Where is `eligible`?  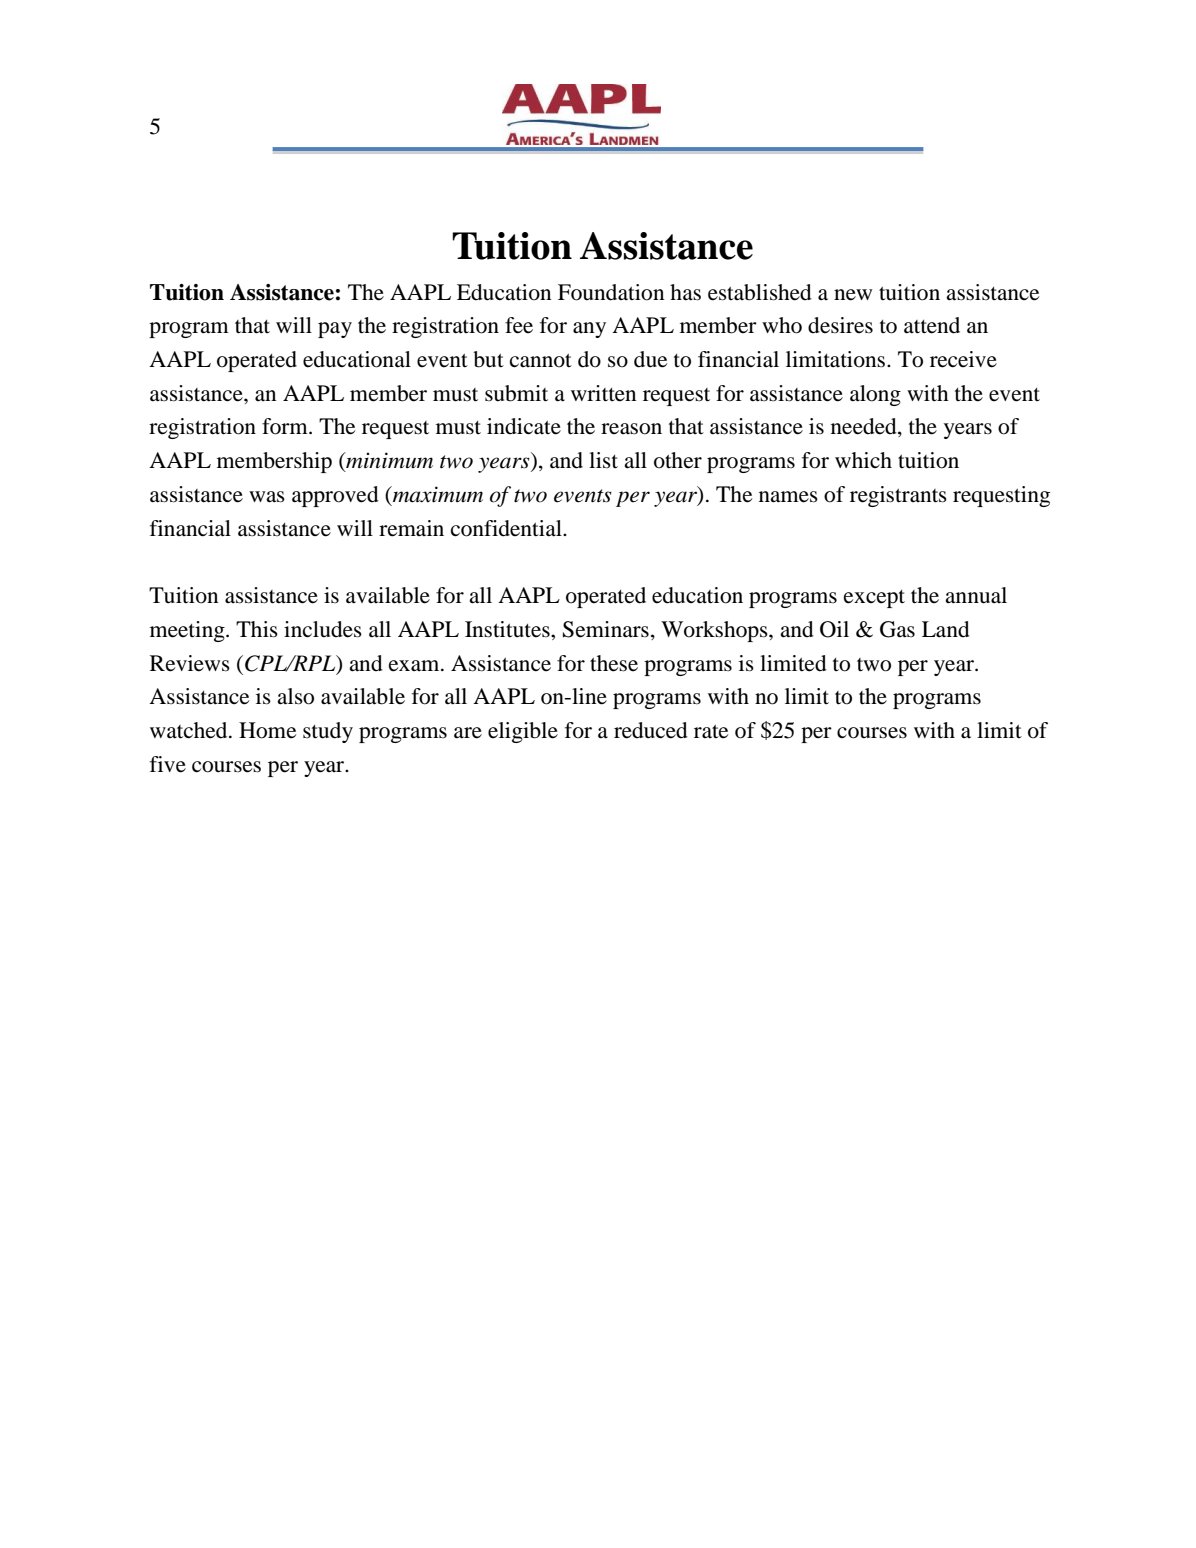
eligible is located at coordinates (523, 732).
